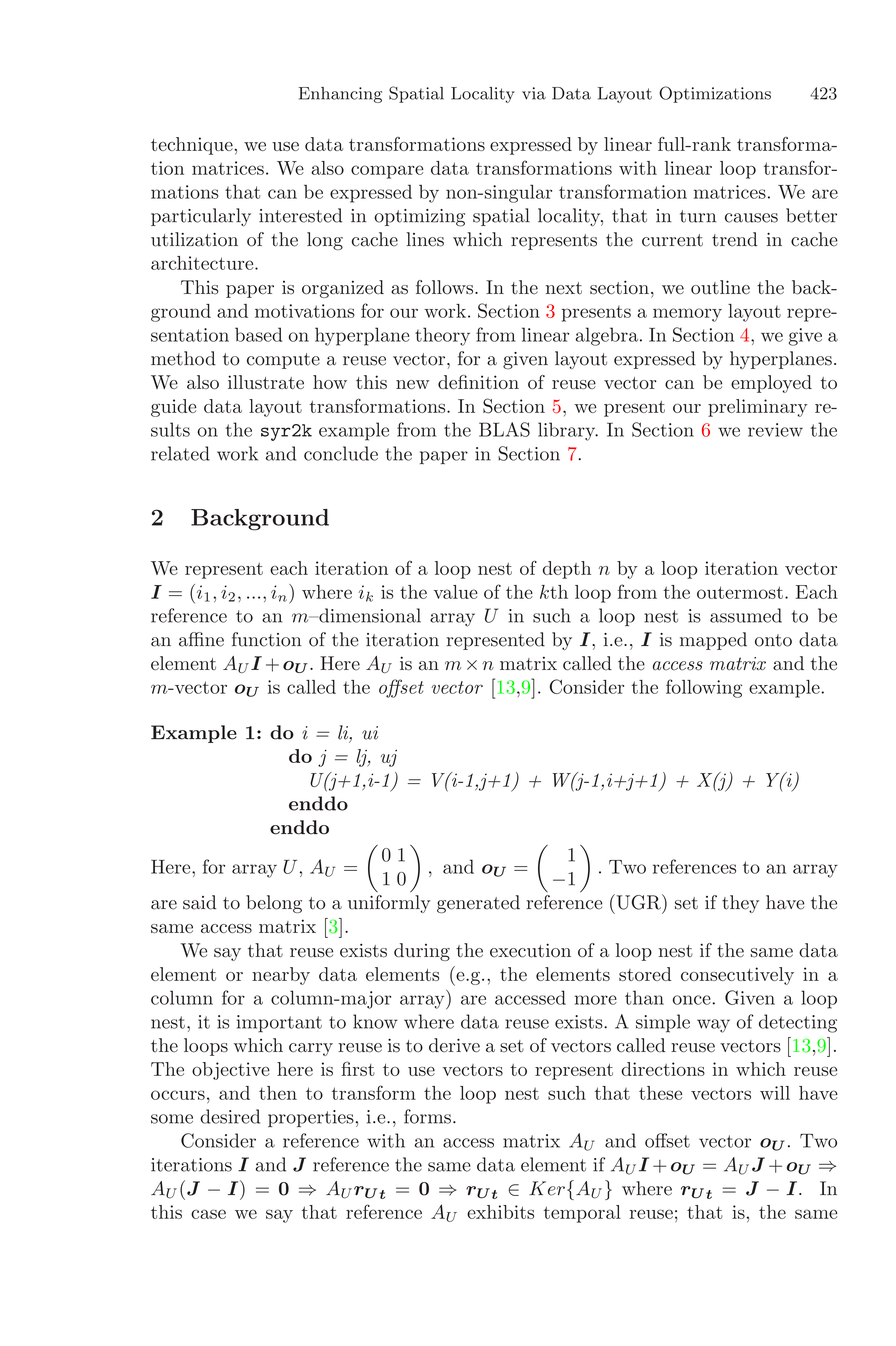  I want to click on case, so click(208, 1214).
